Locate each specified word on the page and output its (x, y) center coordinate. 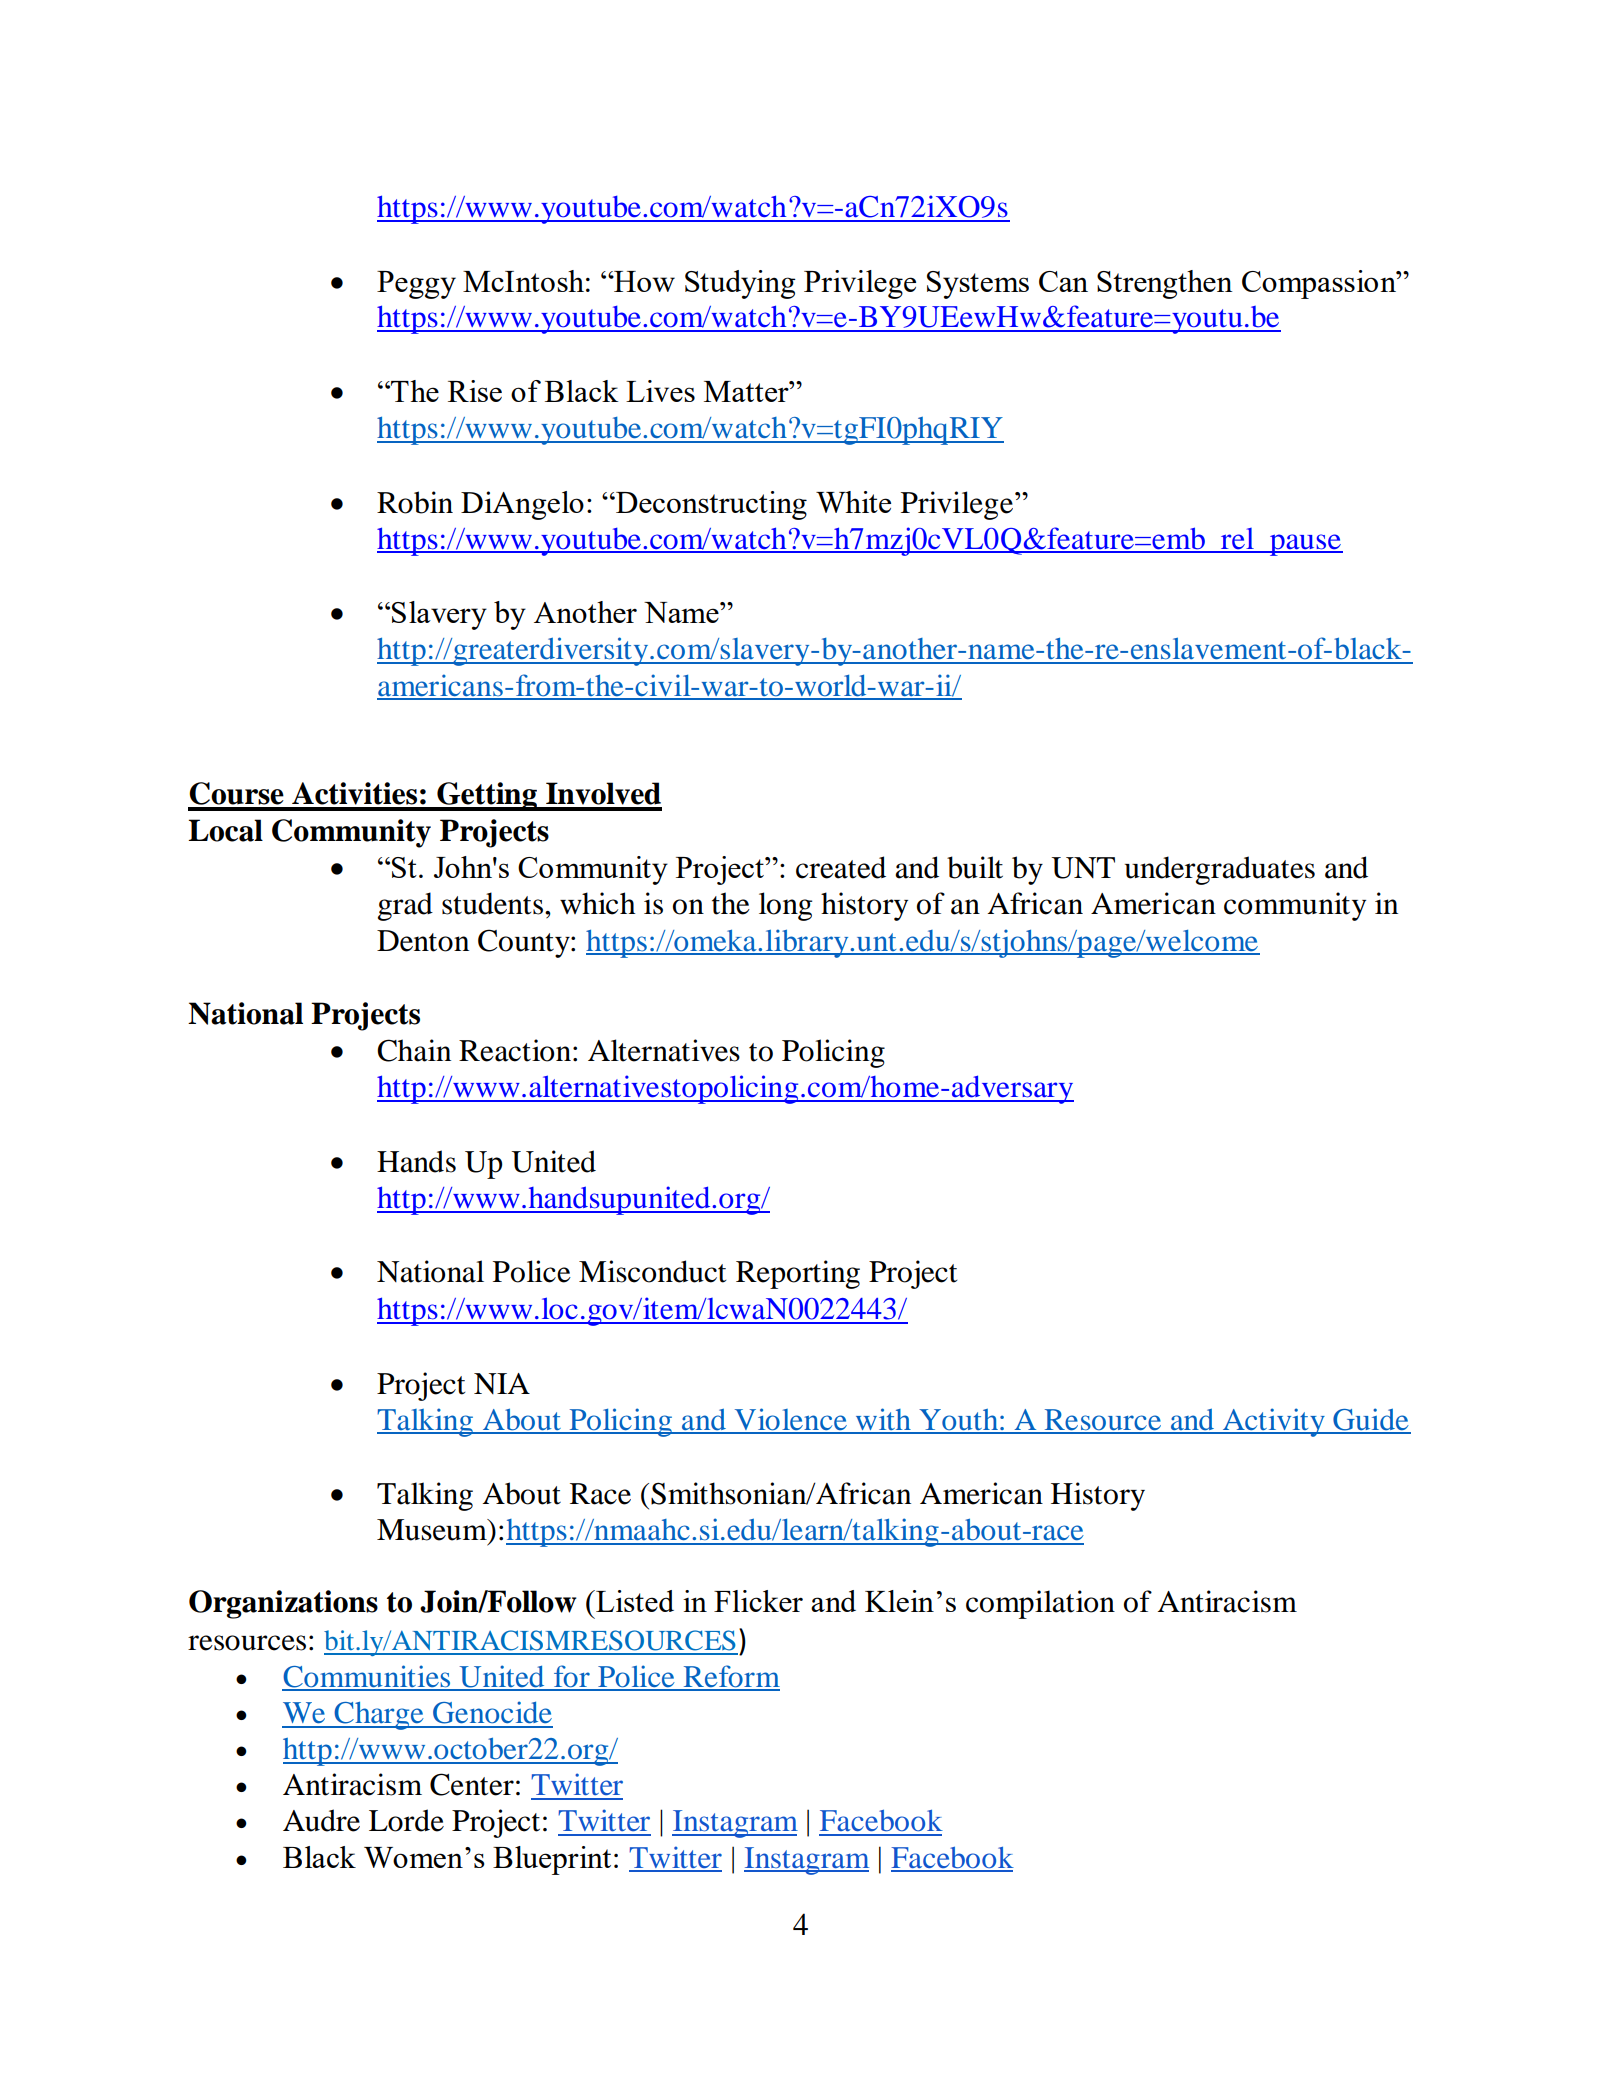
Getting (487, 796)
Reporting (798, 1274)
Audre (321, 1820)
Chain (414, 1050)
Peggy (416, 285)
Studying (740, 284)
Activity (1273, 1422)
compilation (1040, 1604)
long (785, 906)
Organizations (283, 1604)
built (975, 867)
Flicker (758, 1601)
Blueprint (552, 1860)
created (841, 867)
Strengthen (1165, 284)
